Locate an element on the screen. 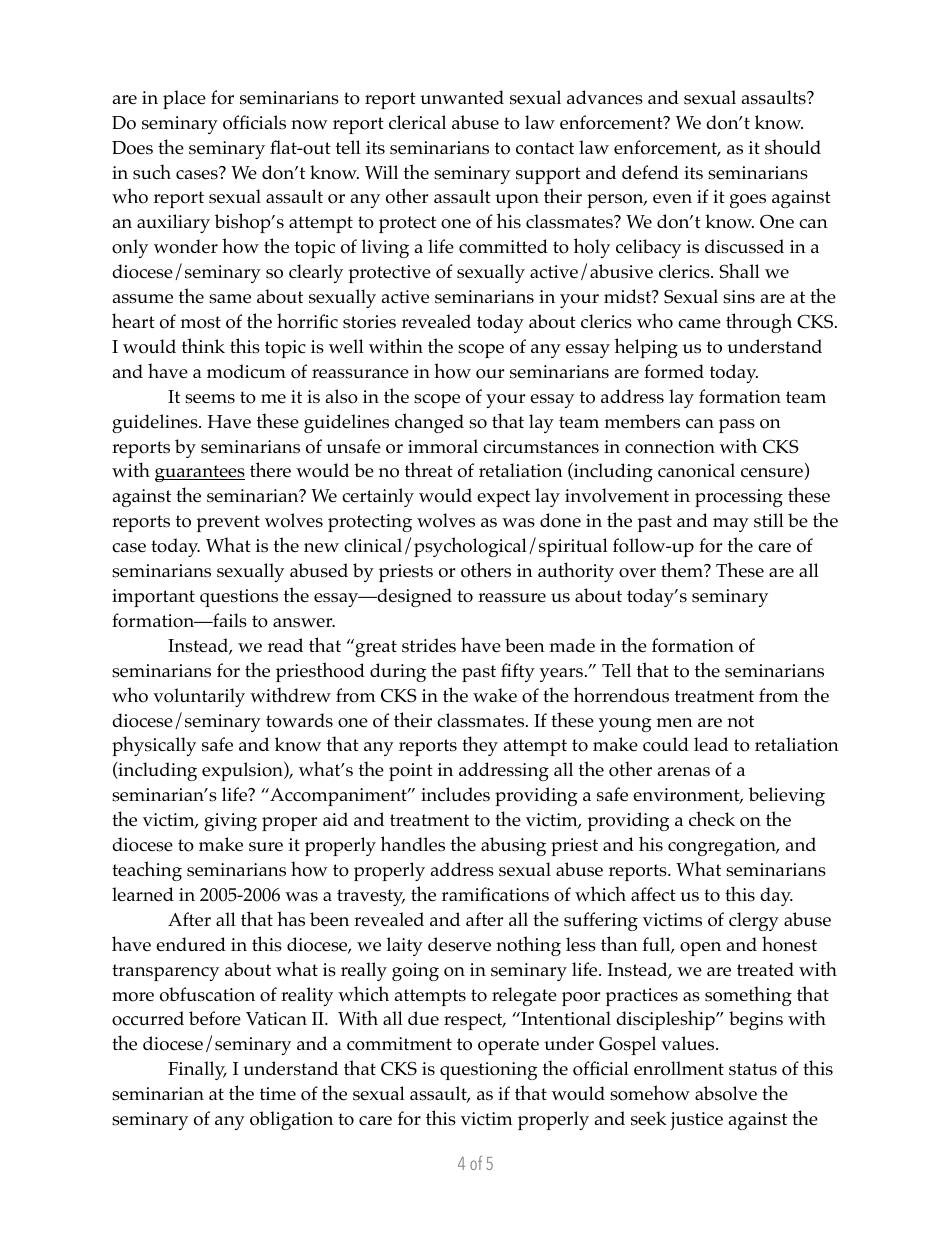  them is located at coordinates (683, 570).
